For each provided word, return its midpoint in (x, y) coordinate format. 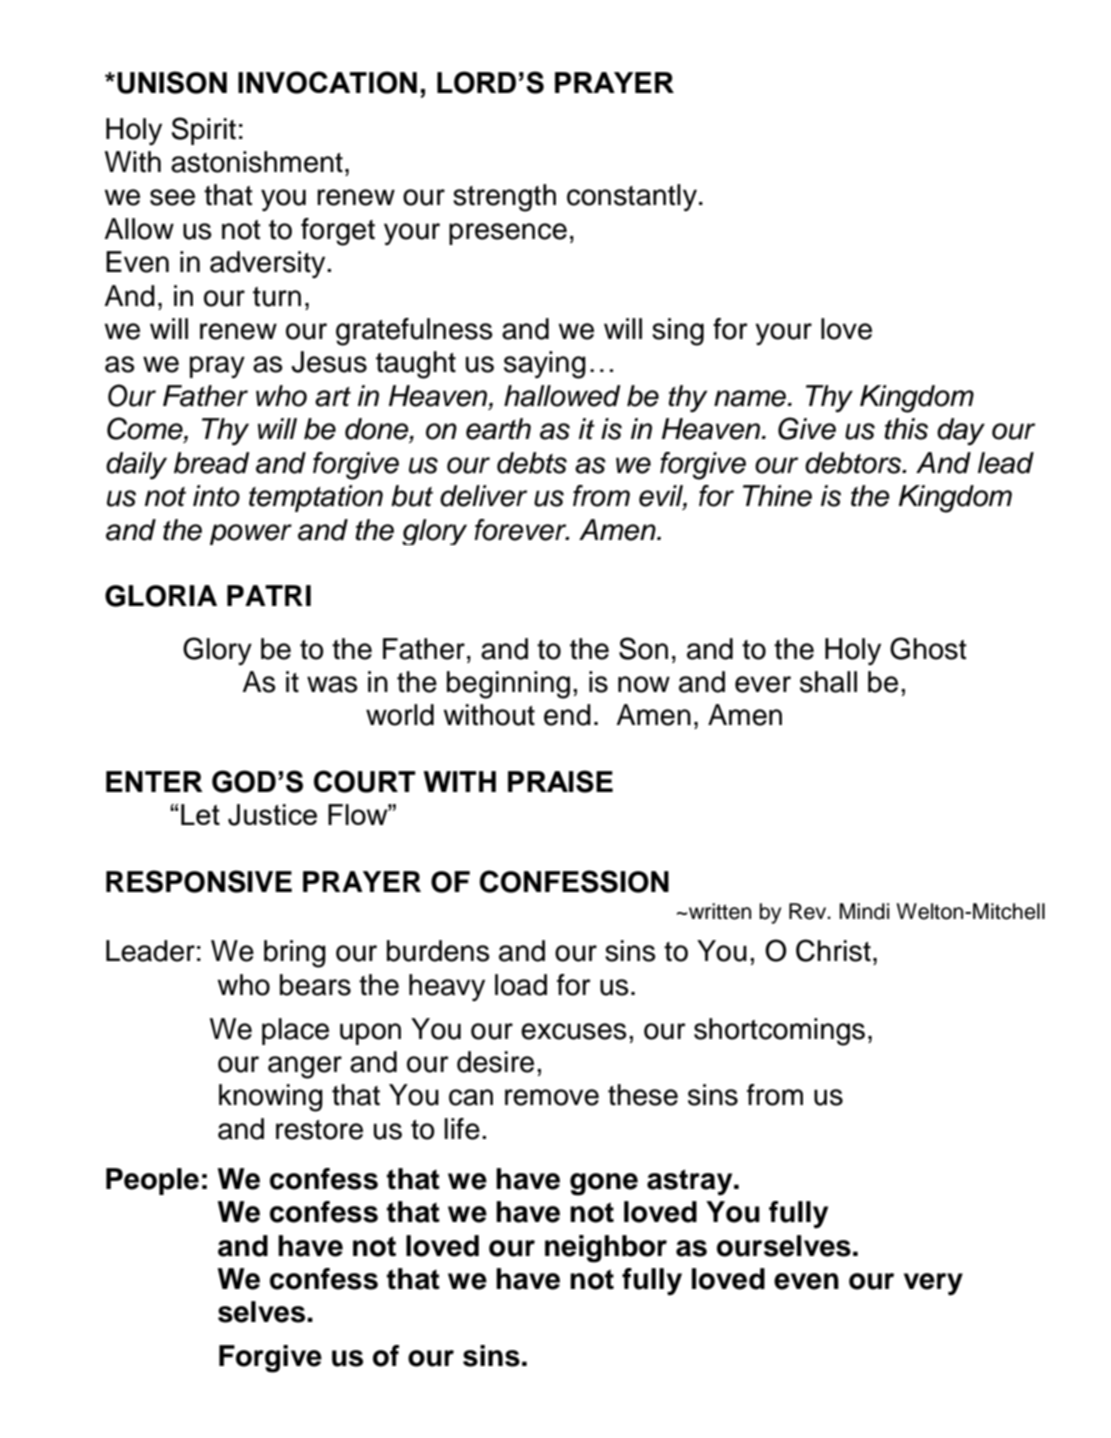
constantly (632, 197)
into (216, 496)
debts (532, 463)
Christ (833, 950)
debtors (854, 463)
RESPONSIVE (199, 881)
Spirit (203, 131)
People (152, 1181)
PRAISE (560, 781)
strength (504, 198)
